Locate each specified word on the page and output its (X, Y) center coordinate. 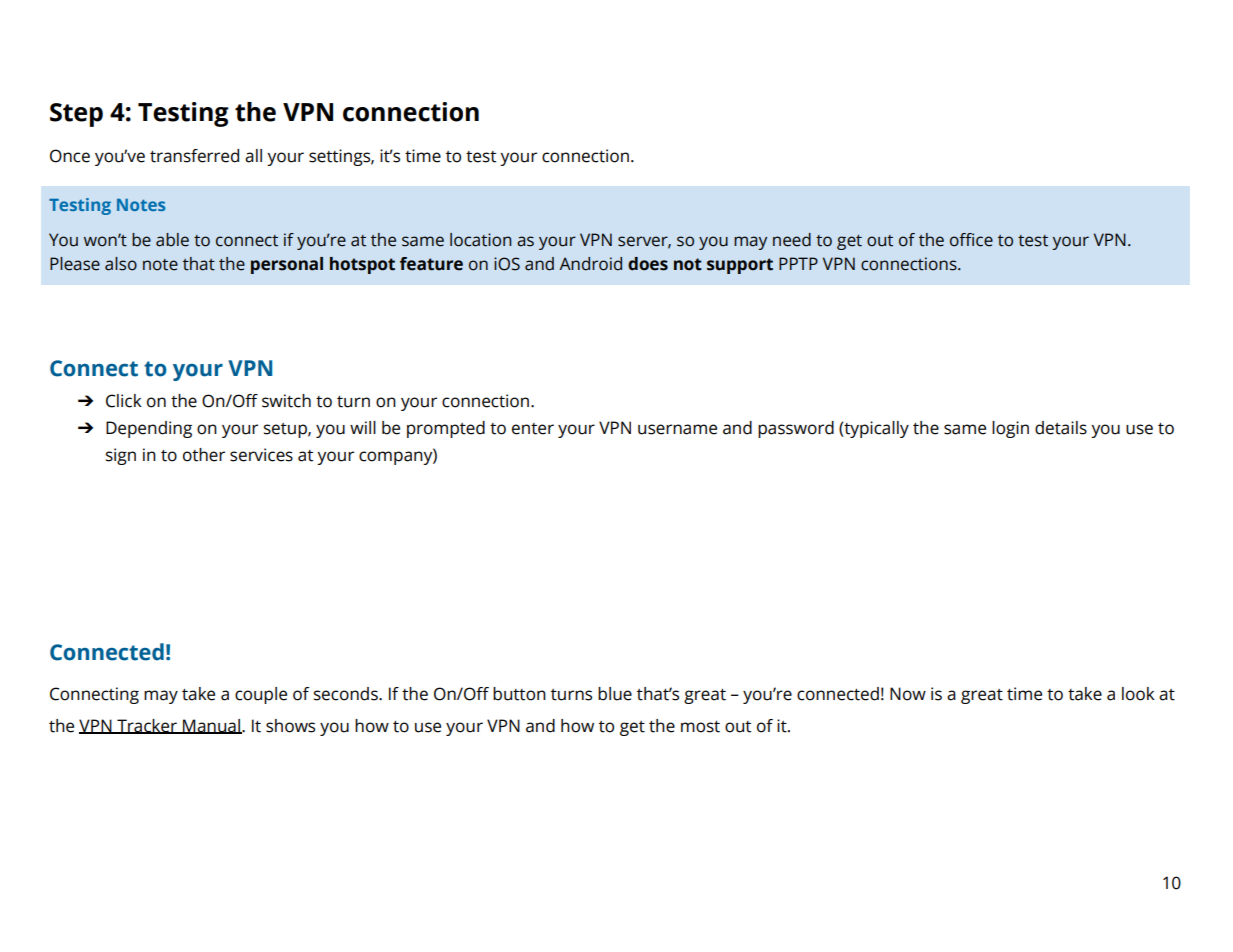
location (480, 240)
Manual (211, 726)
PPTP (798, 263)
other (204, 455)
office (971, 240)
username (677, 429)
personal (287, 265)
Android (590, 264)
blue (615, 694)
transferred (194, 156)
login (1010, 429)
